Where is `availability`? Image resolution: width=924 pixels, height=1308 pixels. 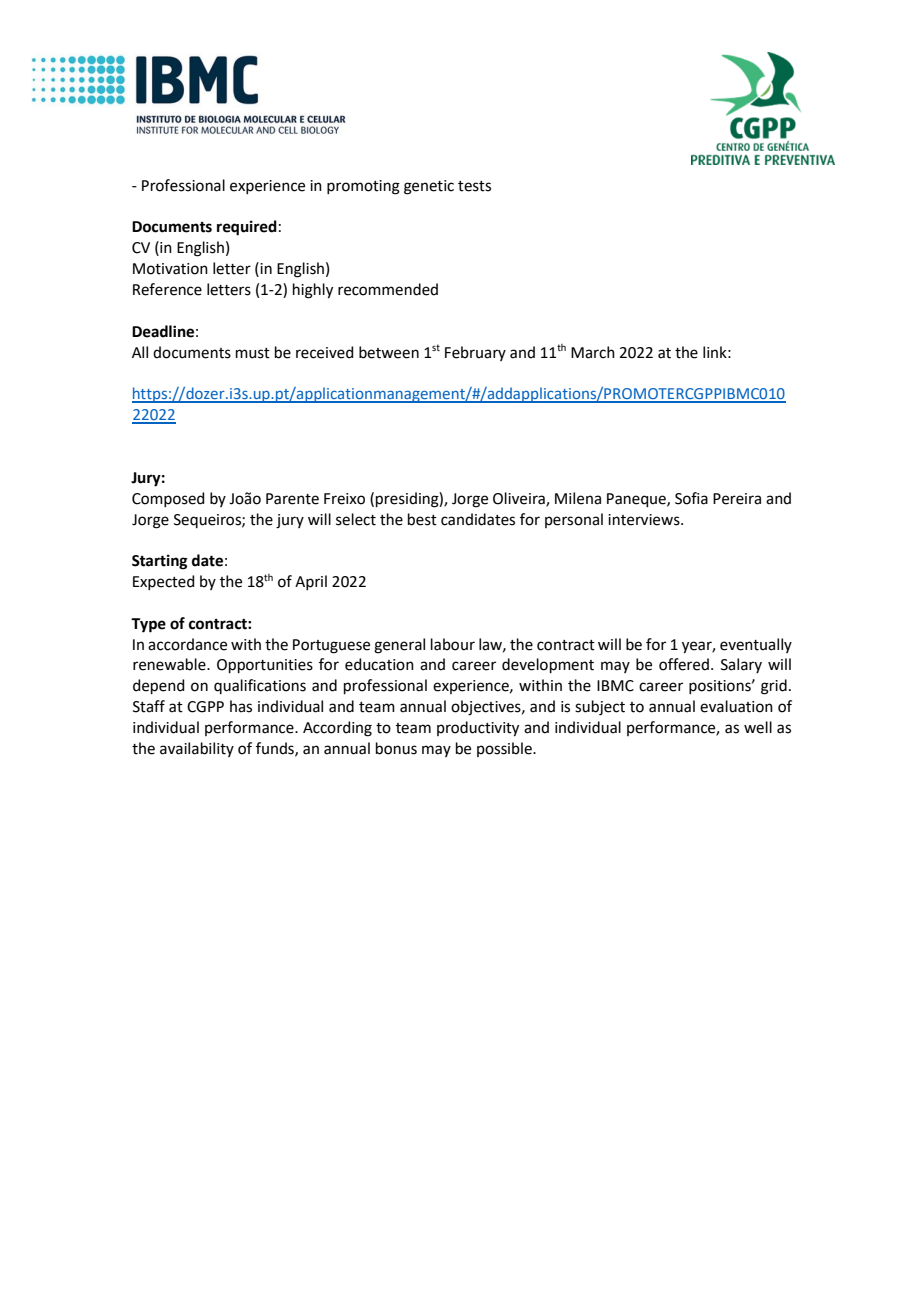 availability is located at coordinates (197, 749).
